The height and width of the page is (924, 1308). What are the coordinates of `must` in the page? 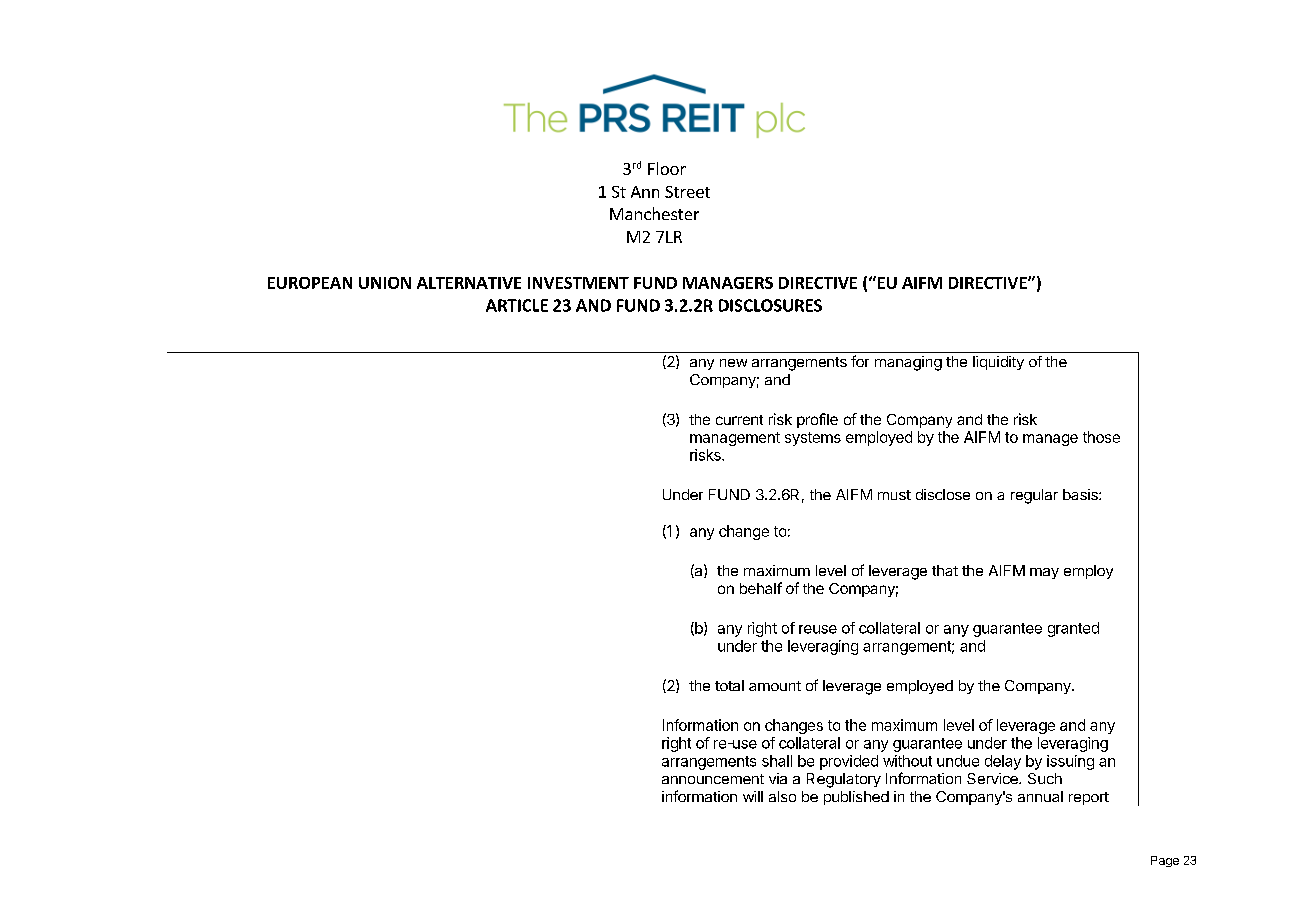 It's located at (894, 495).
